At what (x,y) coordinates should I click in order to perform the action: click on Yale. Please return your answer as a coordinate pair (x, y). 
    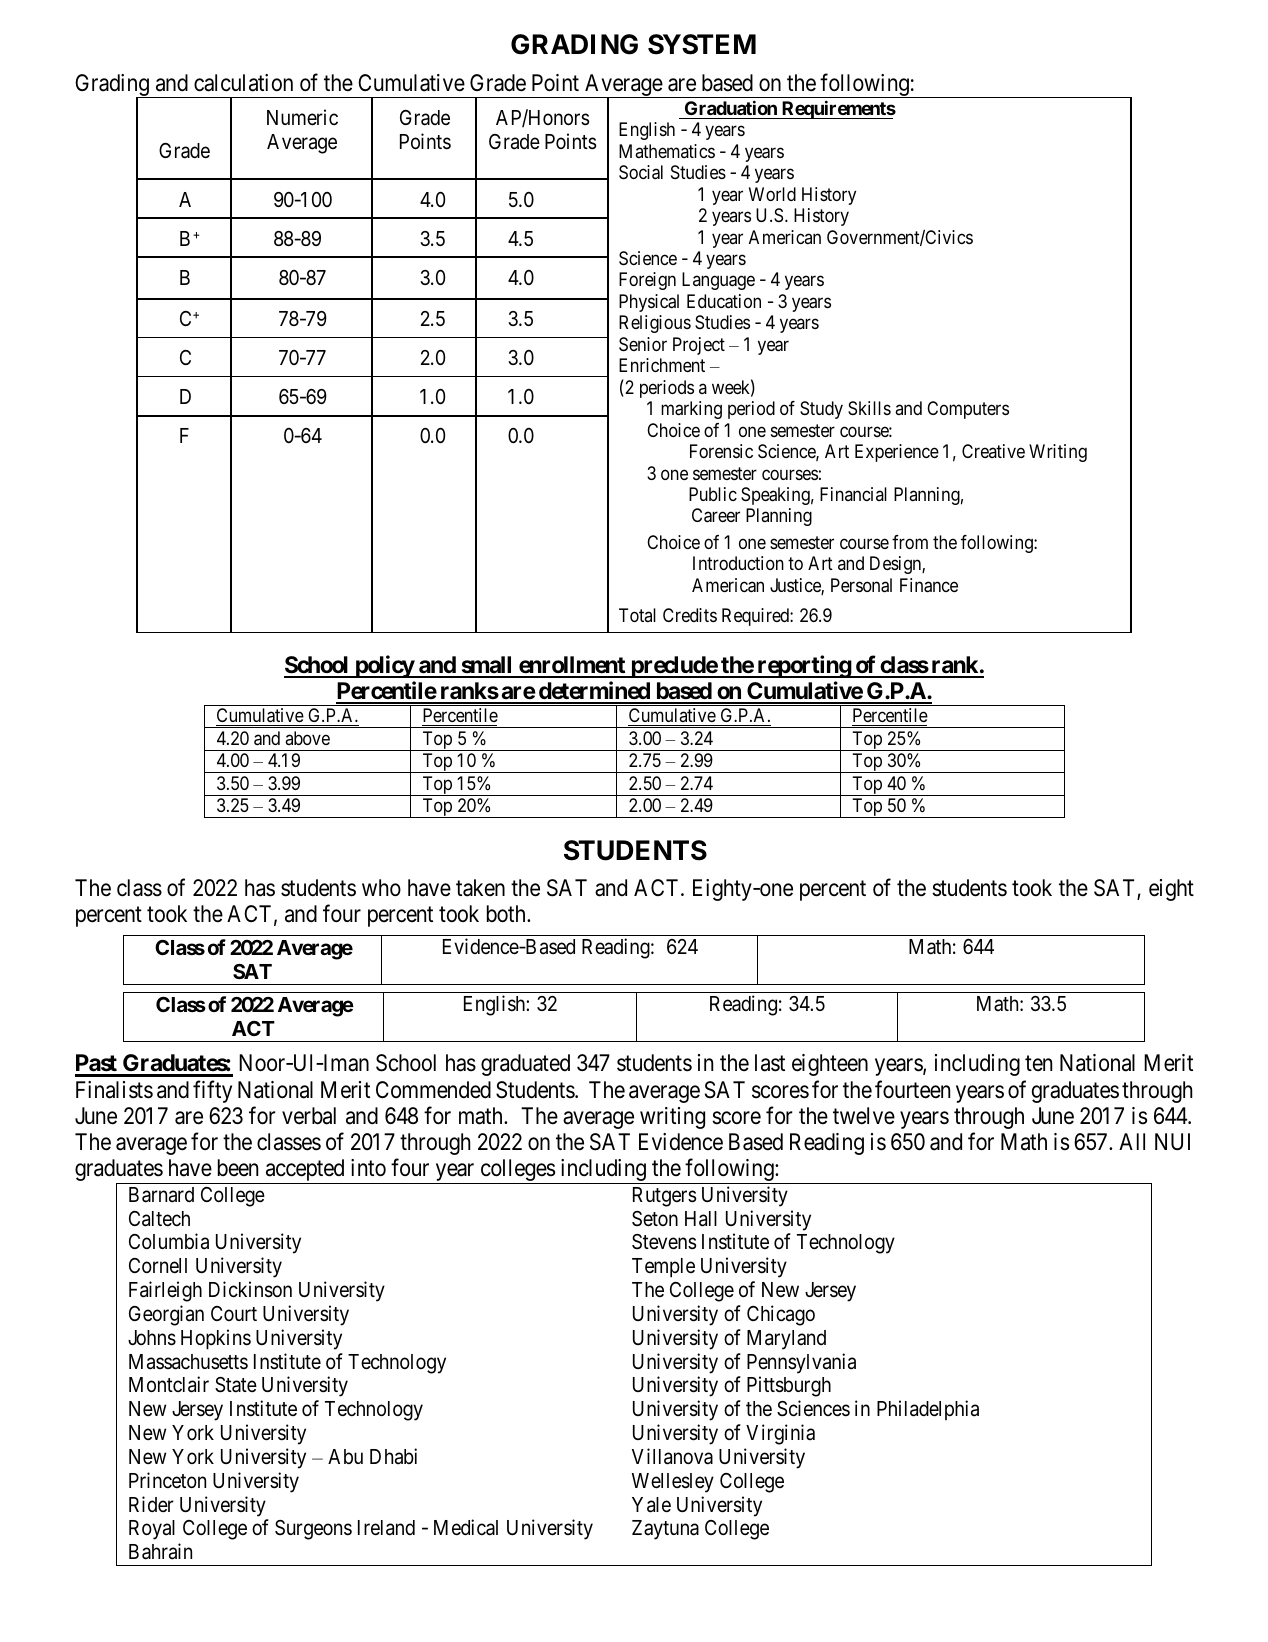
    Looking at the image, I should click on (651, 1505).
